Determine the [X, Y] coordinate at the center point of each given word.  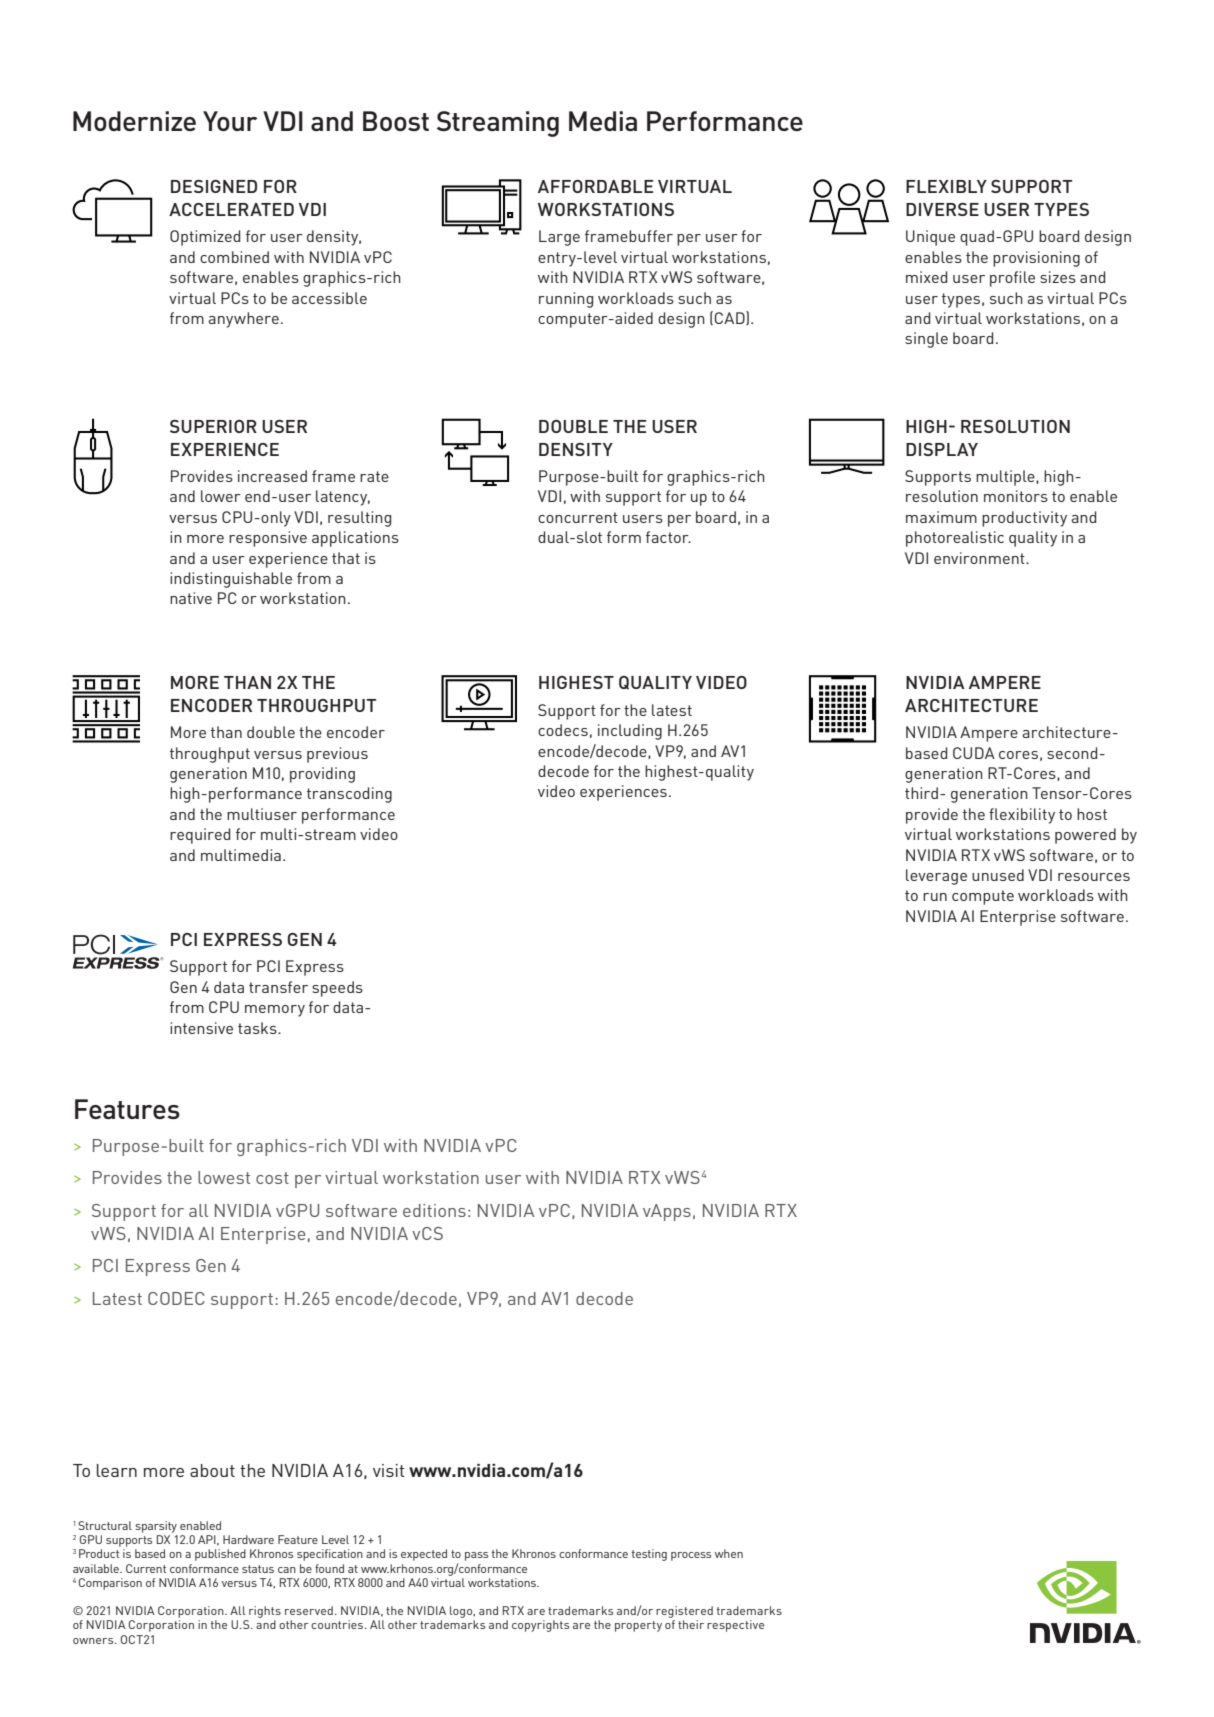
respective [735, 1626]
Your [230, 121]
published [220, 1555]
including [630, 732]
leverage [936, 877]
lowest [224, 1177]
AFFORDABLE [595, 186]
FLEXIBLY [946, 186]
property [638, 1626]
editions [434, 1210]
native [191, 598]
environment [980, 558]
